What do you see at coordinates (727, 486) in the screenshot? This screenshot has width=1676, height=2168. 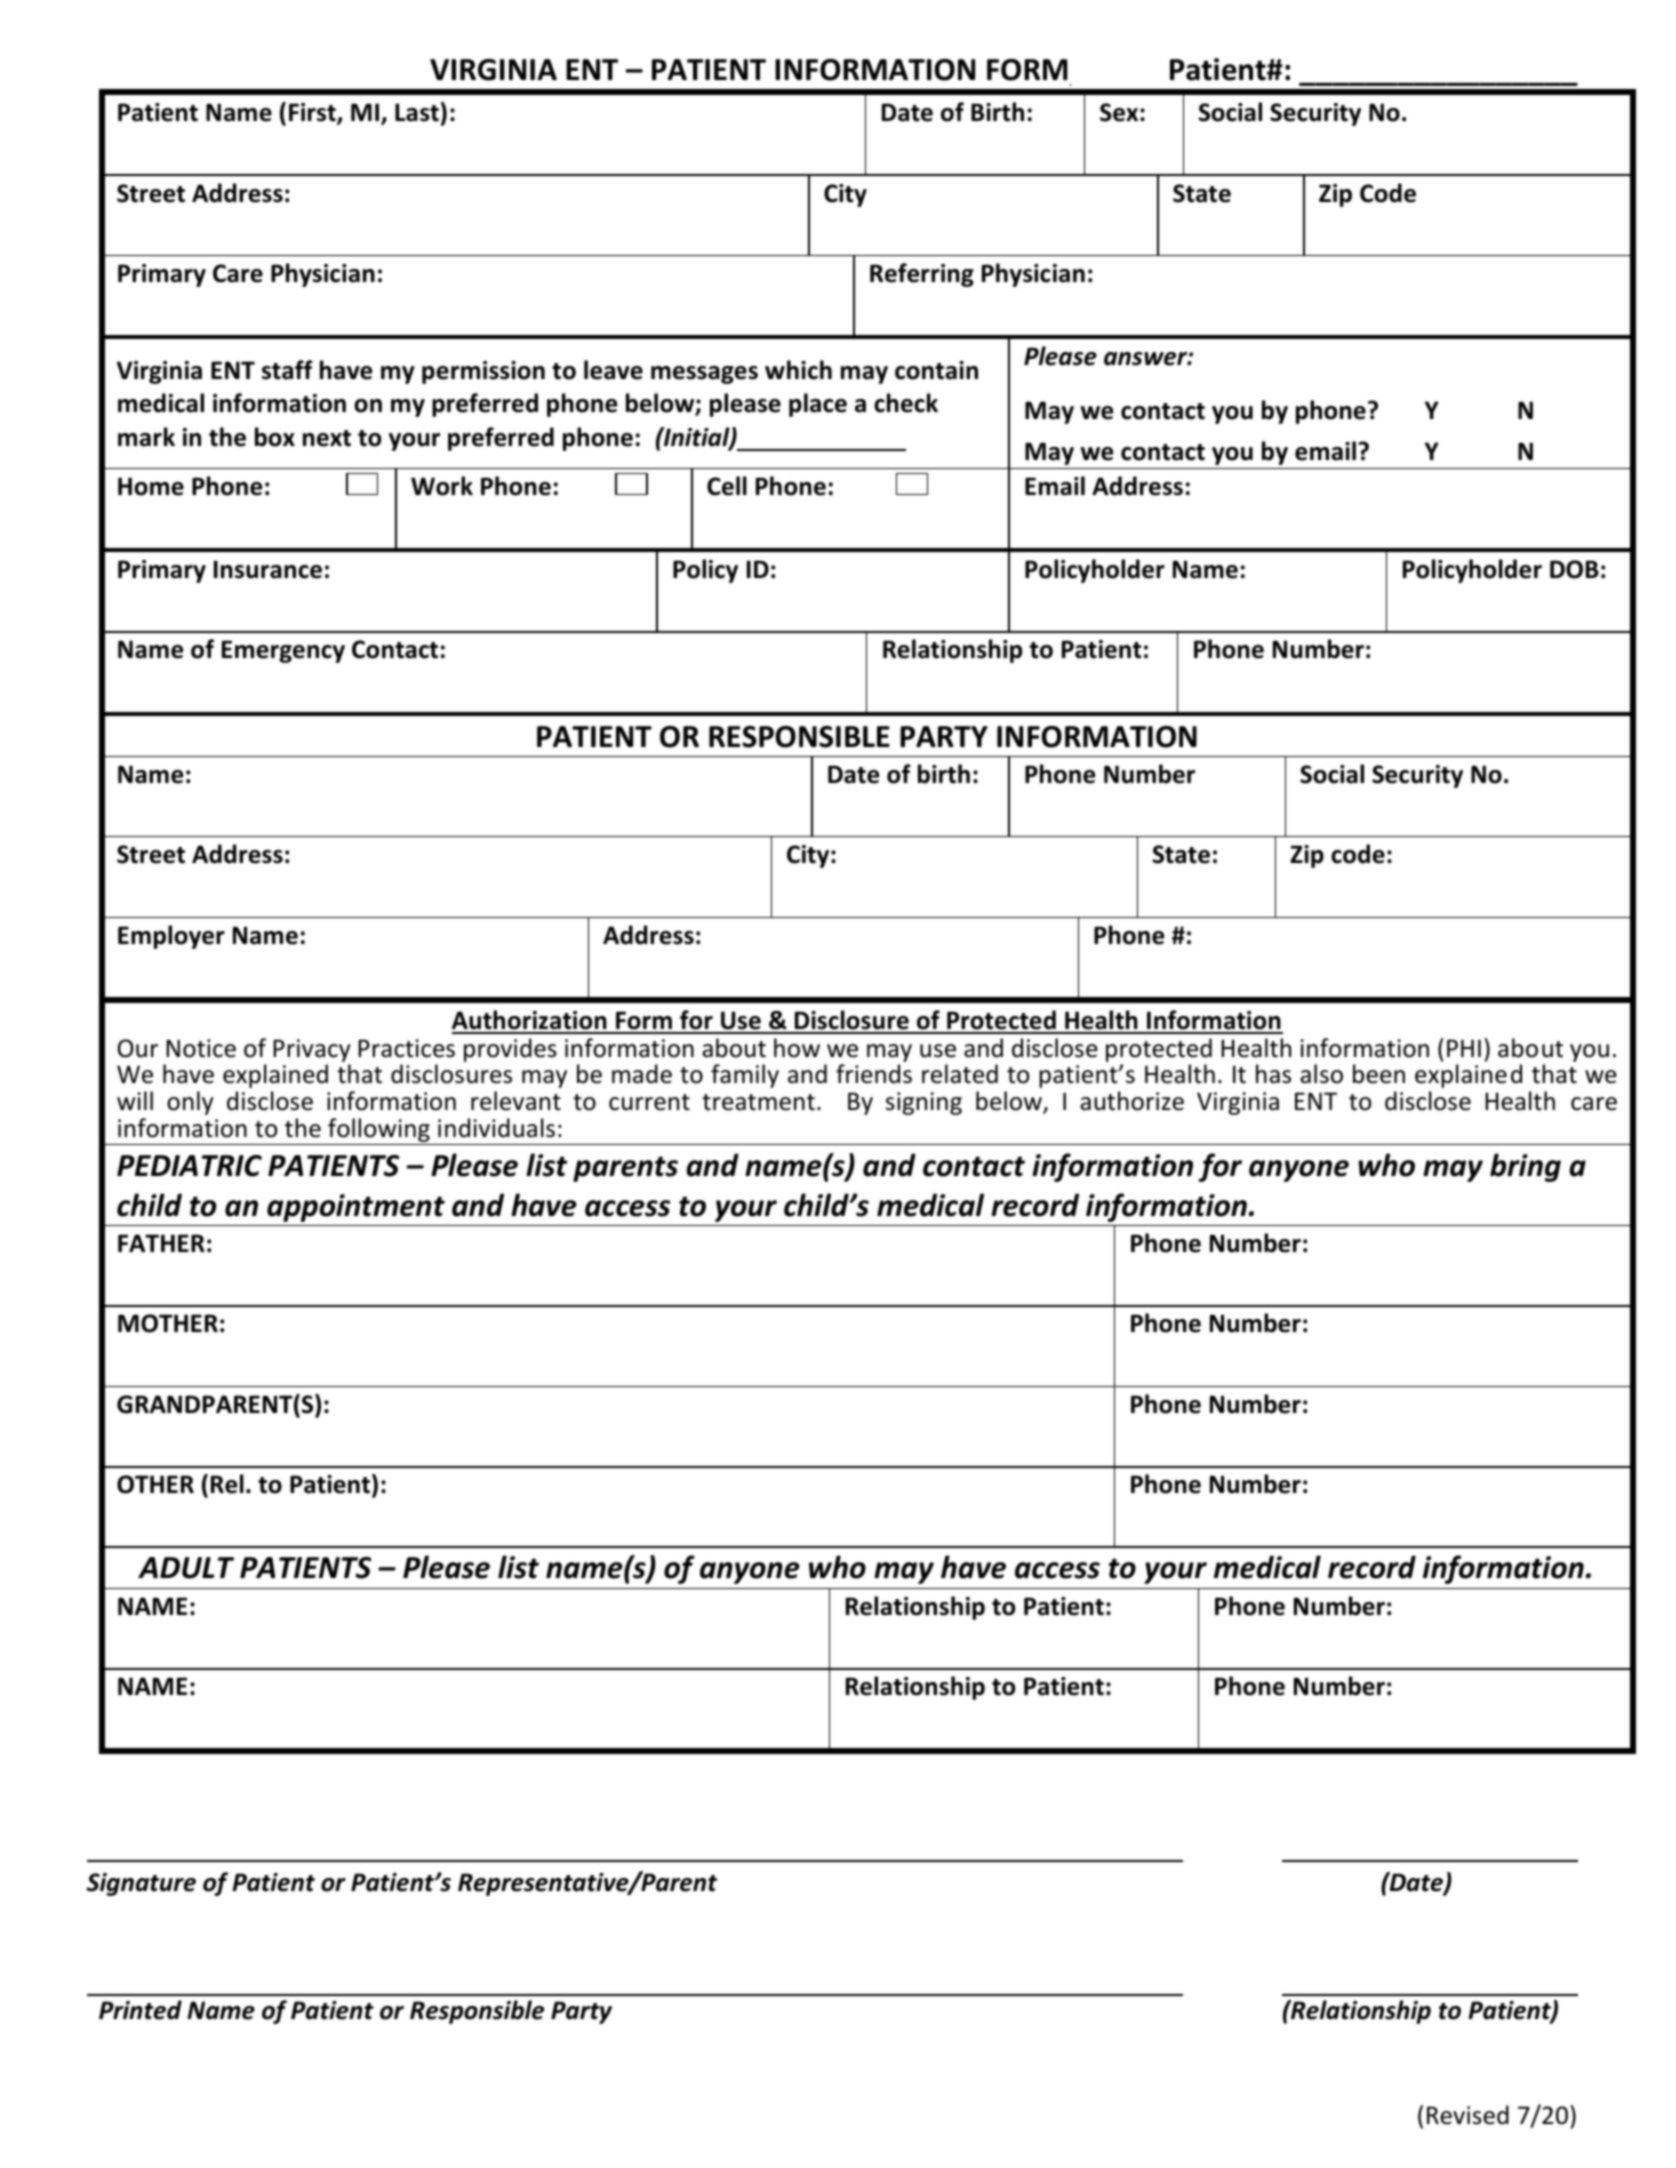 I see `Cell` at bounding box center [727, 486].
